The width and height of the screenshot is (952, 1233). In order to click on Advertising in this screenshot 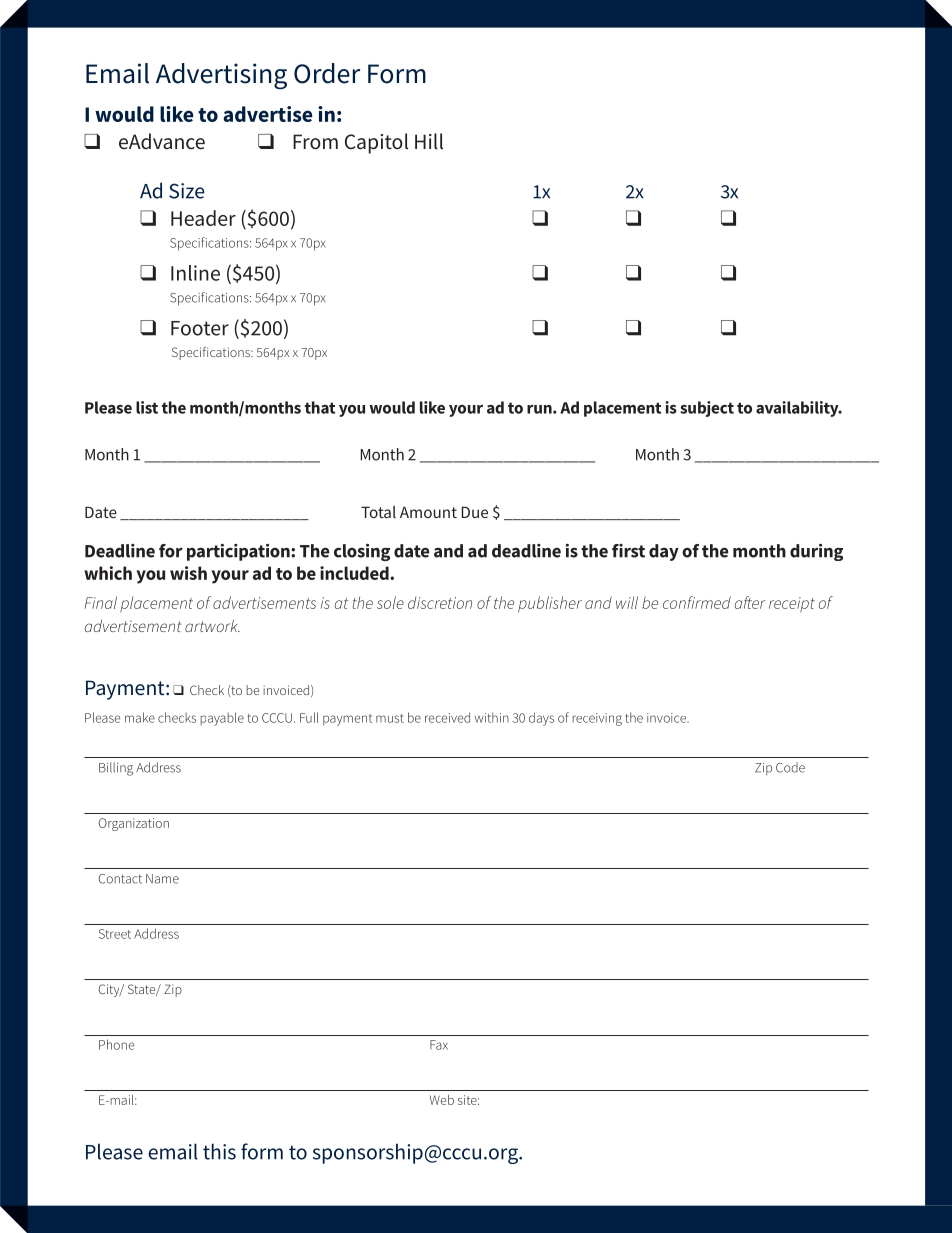, I will do `click(221, 76)`.
